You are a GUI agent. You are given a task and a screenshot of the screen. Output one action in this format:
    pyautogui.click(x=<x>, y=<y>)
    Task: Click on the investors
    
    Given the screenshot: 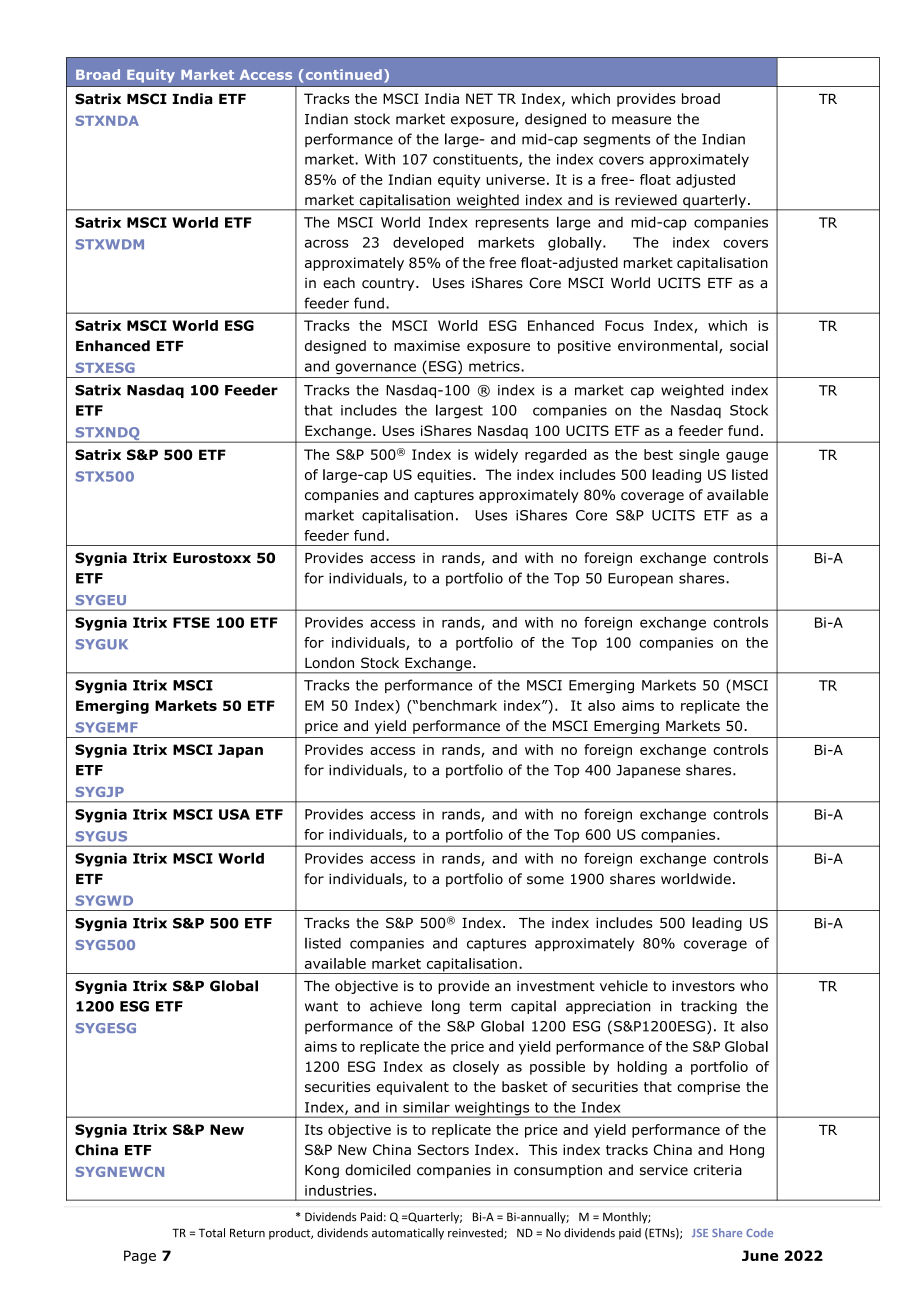 What is the action you would take?
    pyautogui.click(x=703, y=986)
